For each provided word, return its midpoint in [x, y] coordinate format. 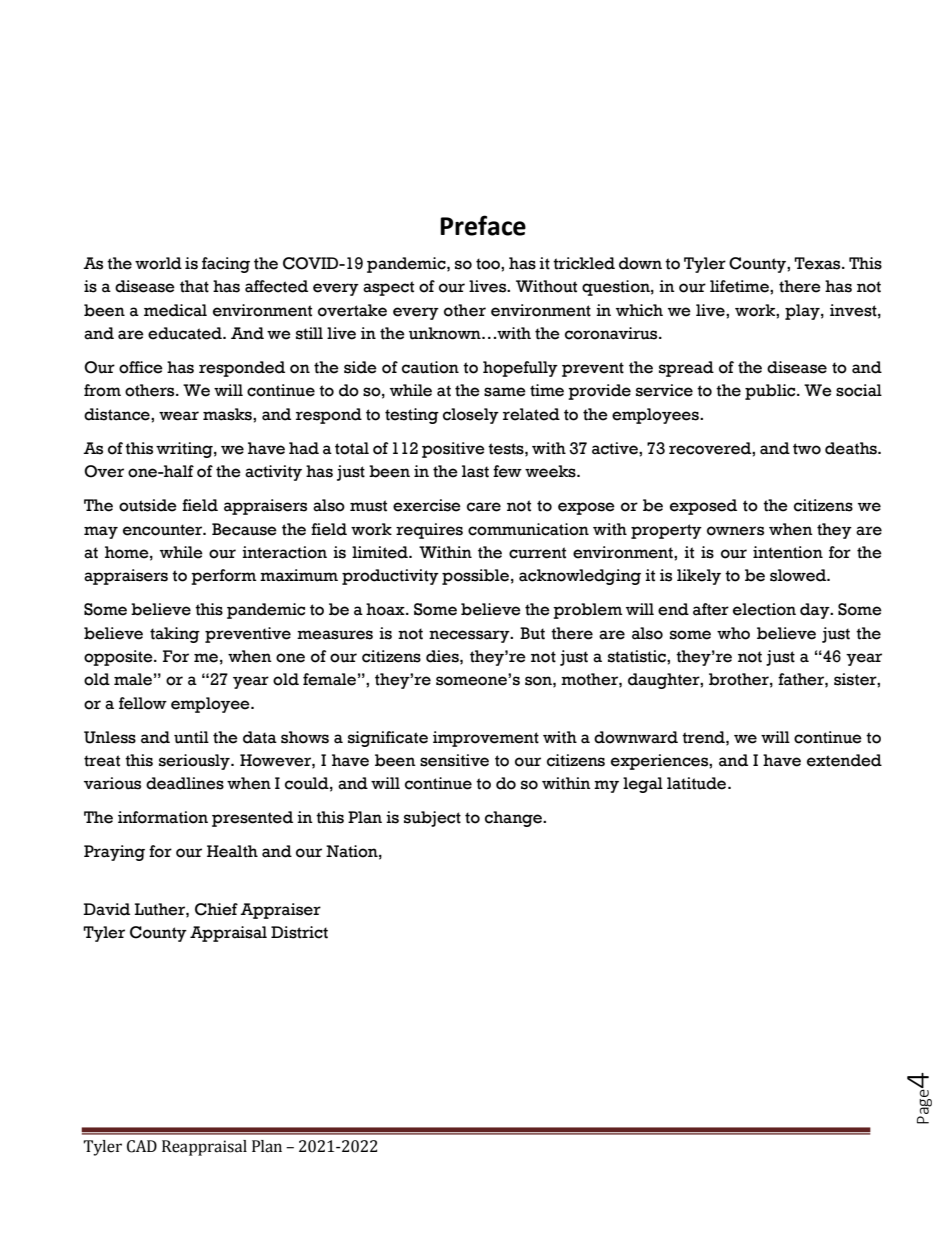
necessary [470, 636]
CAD [142, 1146]
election [764, 609]
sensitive [454, 760]
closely [471, 416]
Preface [483, 225]
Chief [216, 909]
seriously [195, 762]
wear [179, 416]
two [807, 449]
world [158, 263]
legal [643, 785]
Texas [818, 263]
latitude [698, 783]
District [299, 932]
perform [224, 577]
